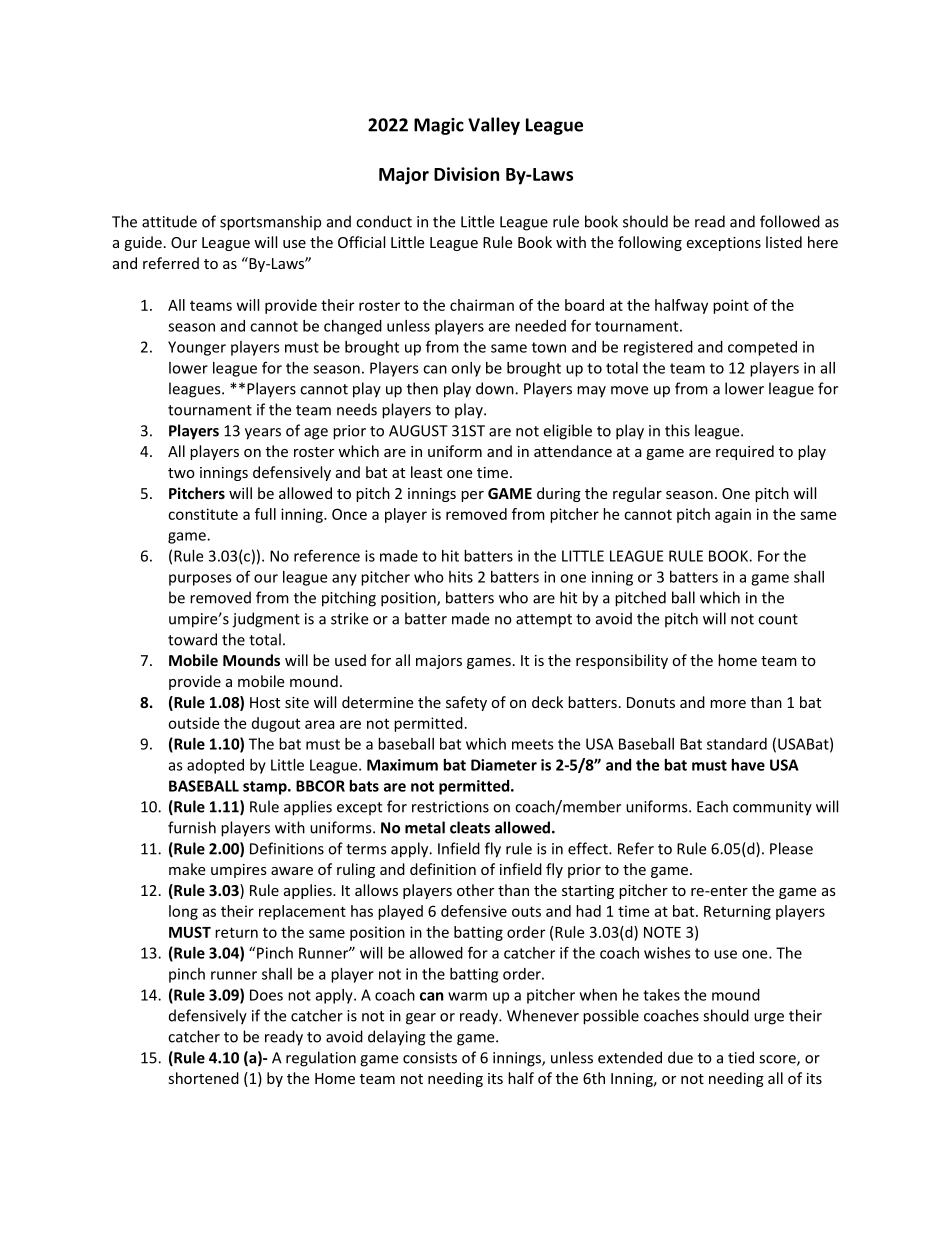 This screenshot has width=952, height=1233. What do you see at coordinates (790, 221) in the screenshot?
I see `followed` at bounding box center [790, 221].
